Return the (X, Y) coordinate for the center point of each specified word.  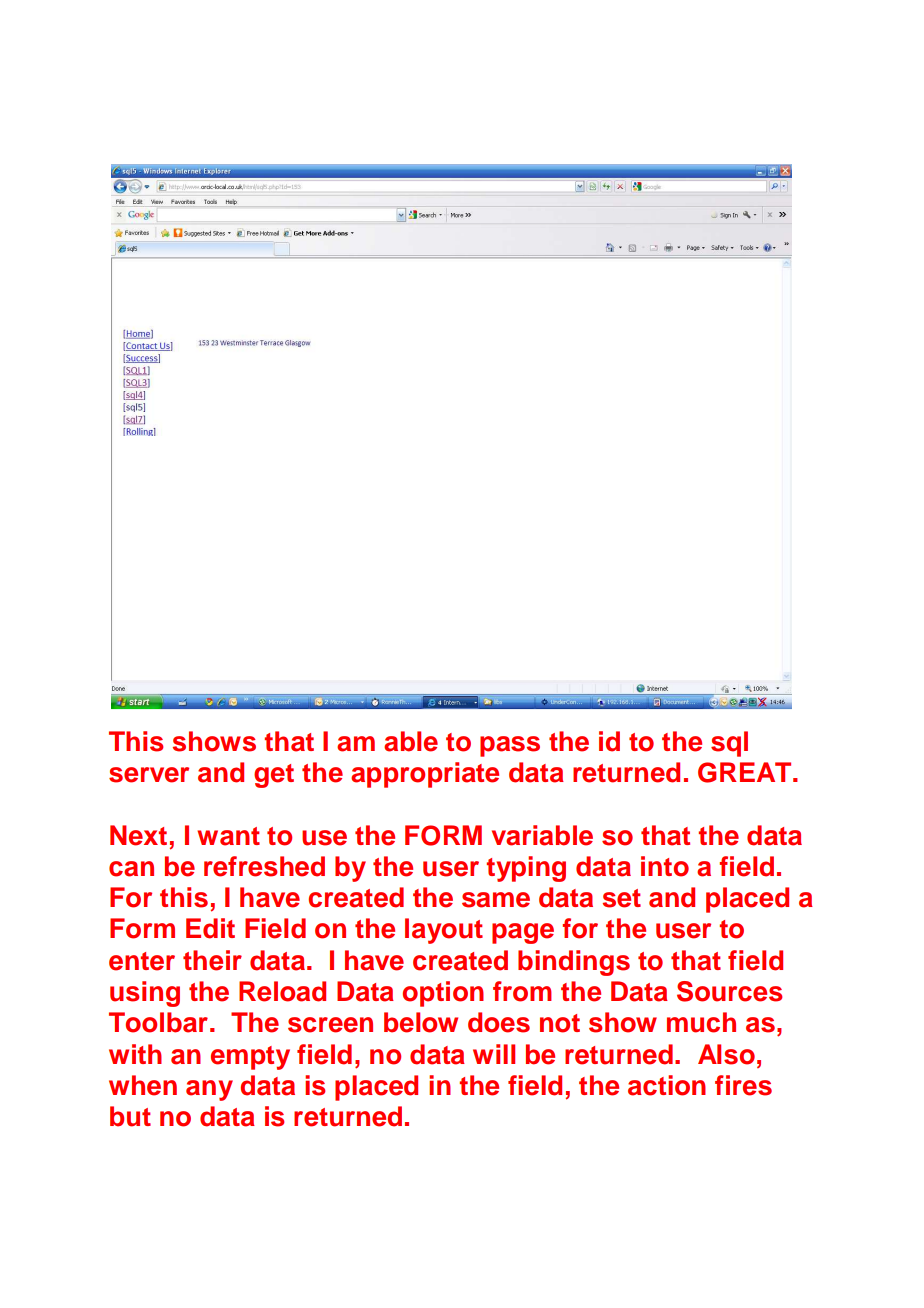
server (149, 775)
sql (729, 744)
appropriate (425, 775)
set (622, 898)
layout (444, 931)
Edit (210, 928)
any (209, 1090)
